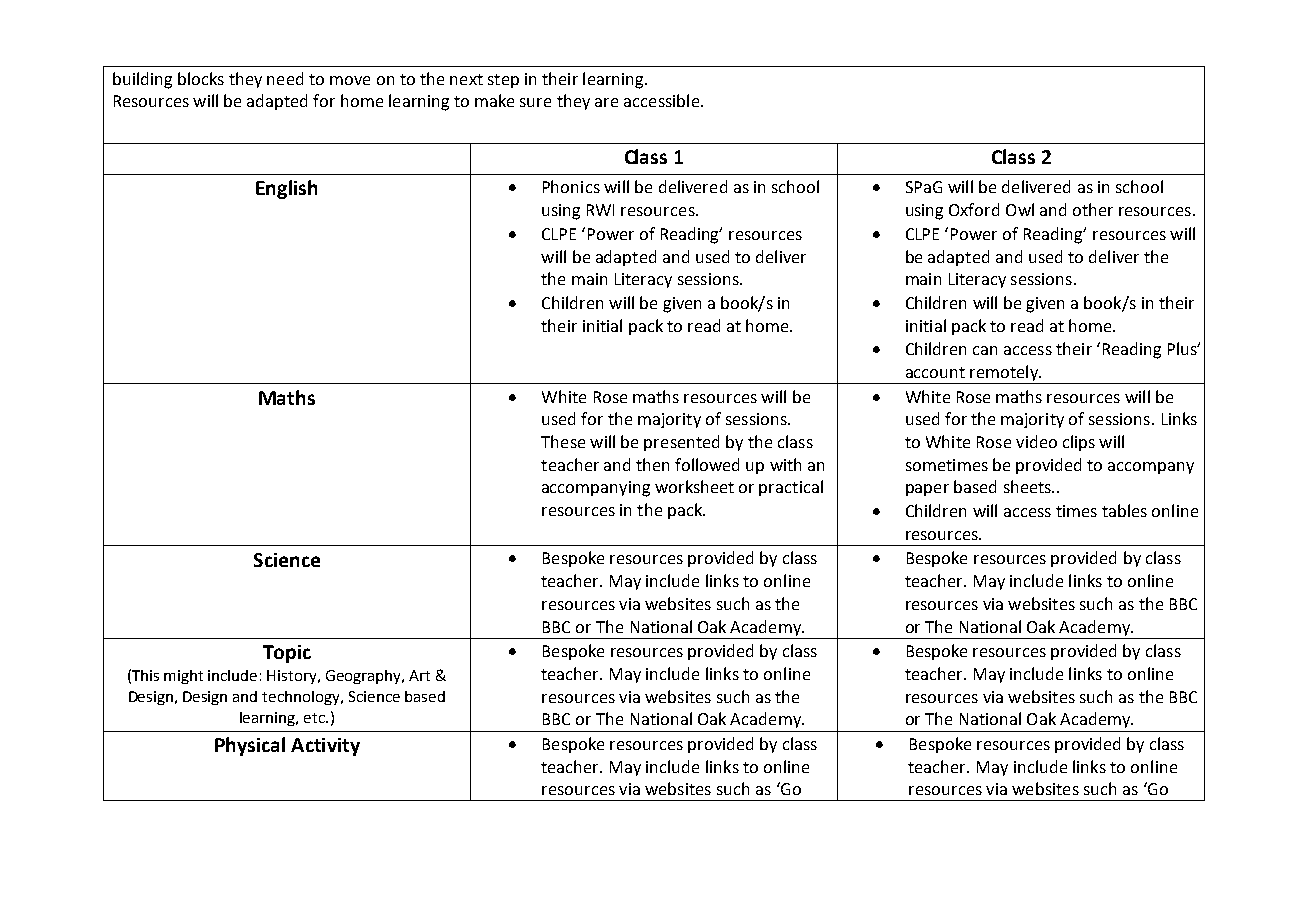 The height and width of the image is (924, 1308). I want to click on Physical, so click(250, 746).
